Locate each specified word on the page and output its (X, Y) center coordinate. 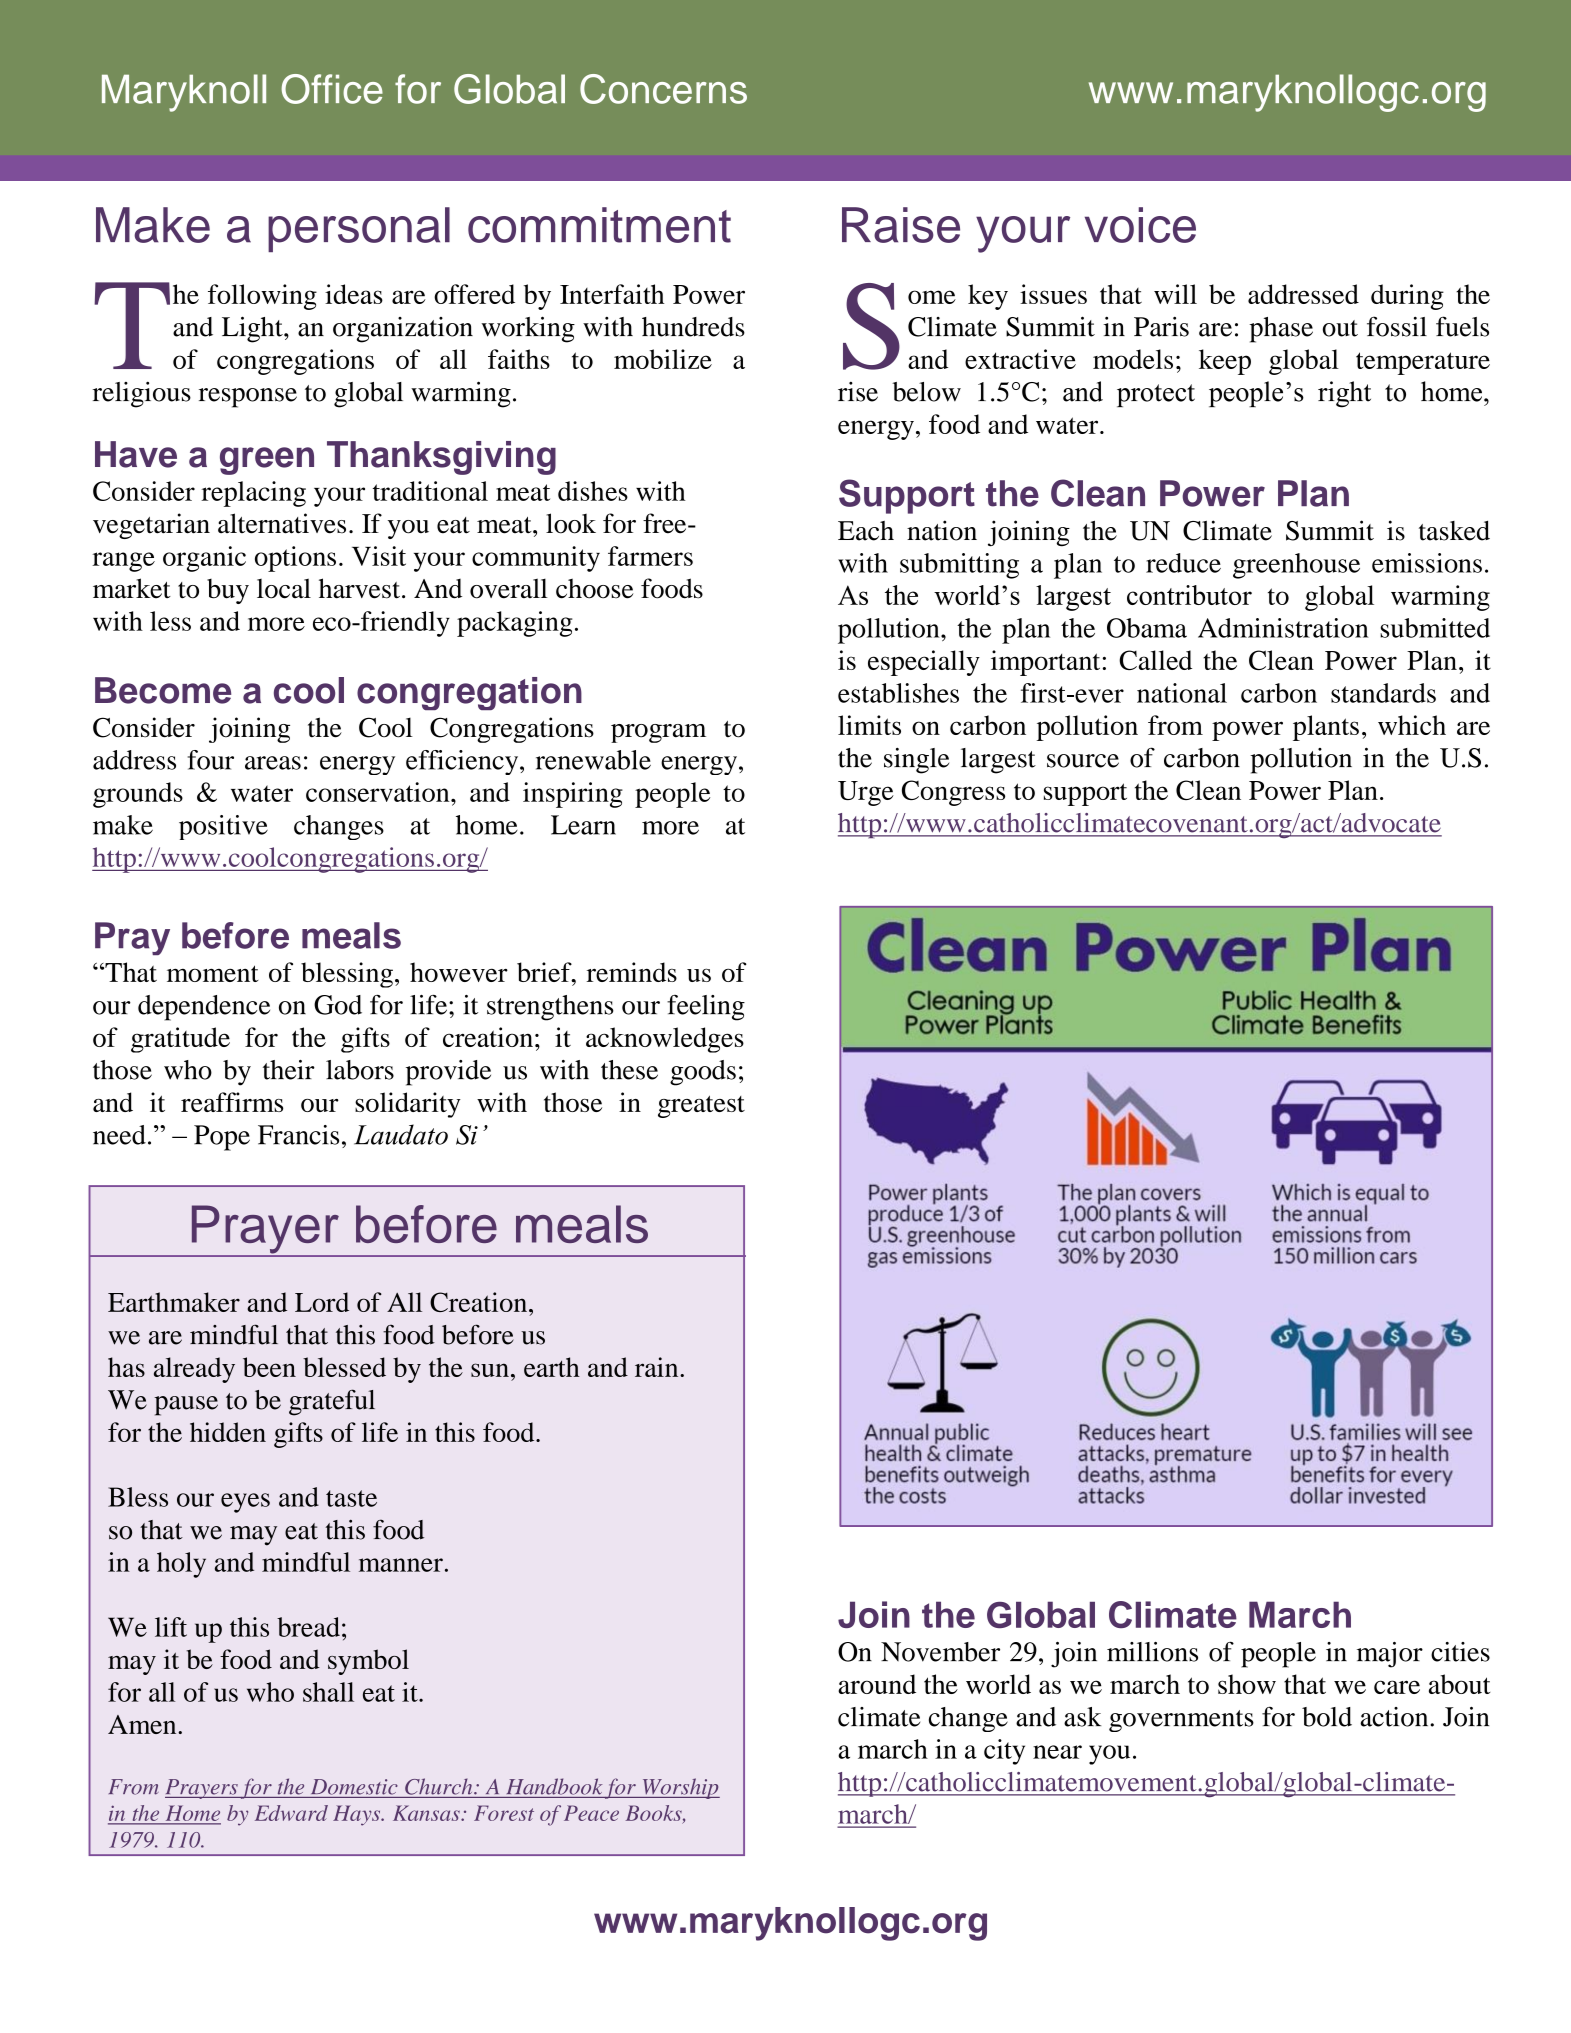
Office (332, 89)
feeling (706, 1008)
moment (212, 973)
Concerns (663, 89)
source (1083, 761)
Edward (291, 1813)
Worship (680, 1788)
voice (1140, 225)
